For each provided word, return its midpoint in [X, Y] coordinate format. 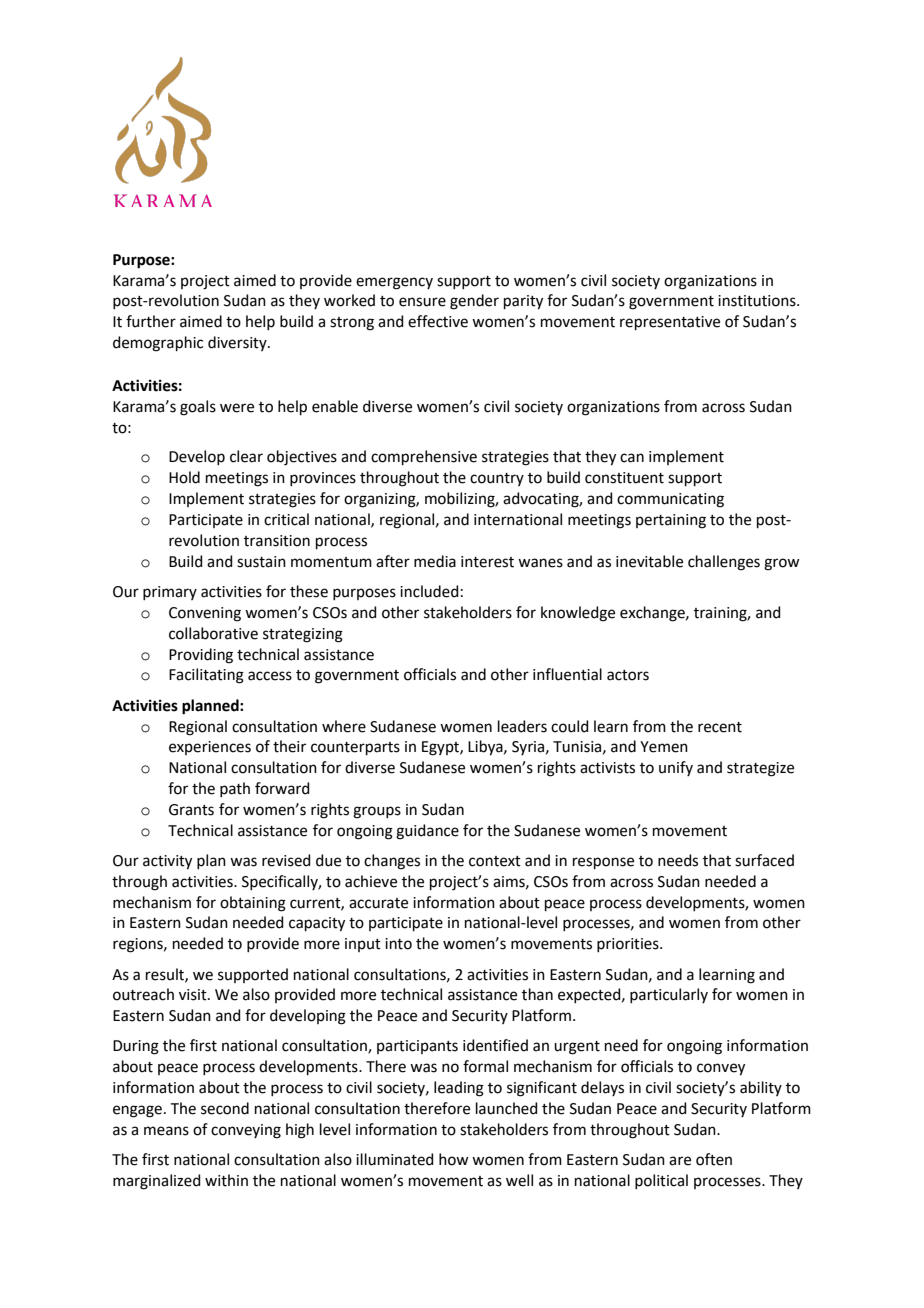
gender [474, 302]
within [226, 1180]
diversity [238, 343]
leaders [522, 726]
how [453, 1159]
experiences [210, 748]
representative [670, 323]
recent [720, 727]
